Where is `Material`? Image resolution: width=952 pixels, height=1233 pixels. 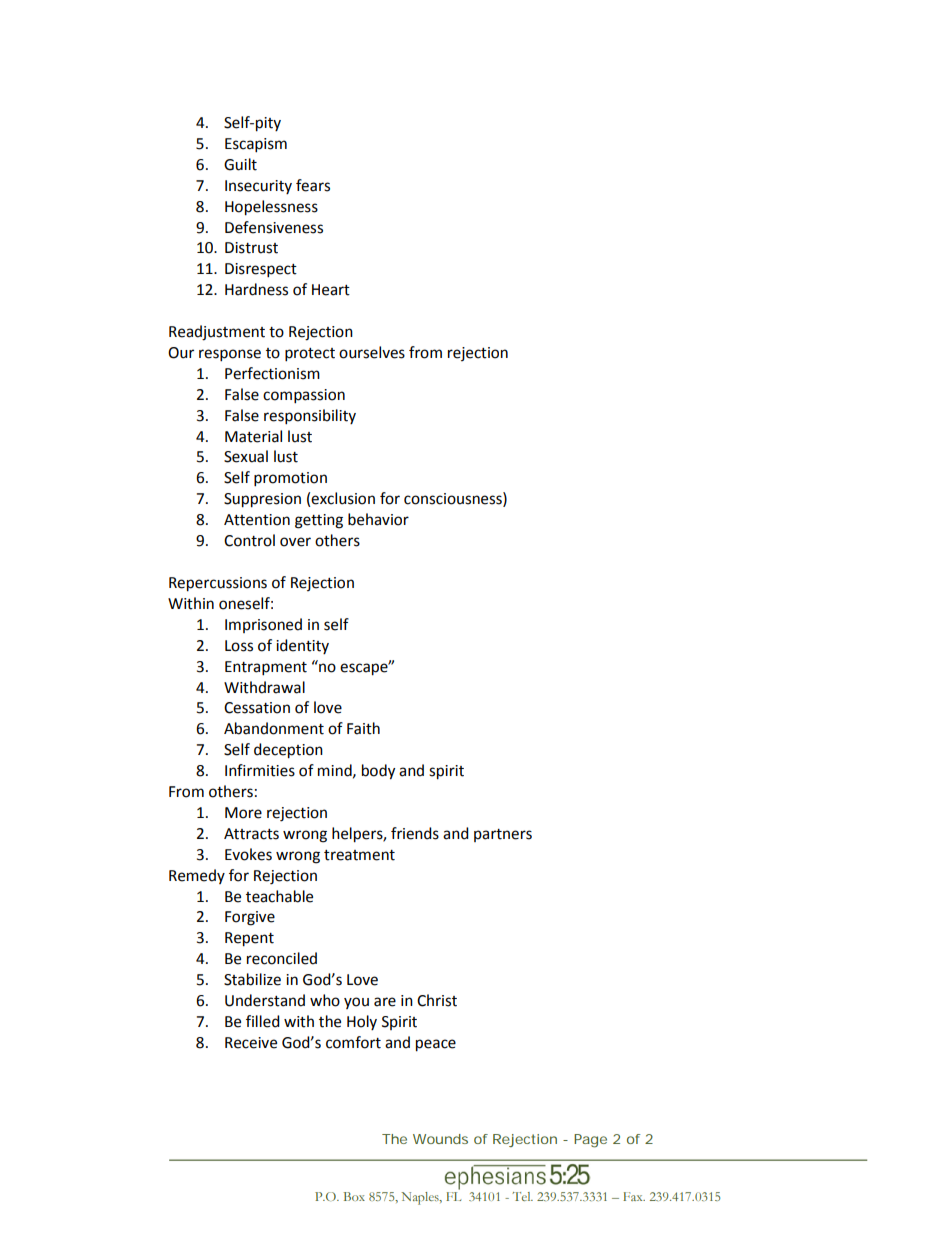
Material is located at coordinates (253, 436).
